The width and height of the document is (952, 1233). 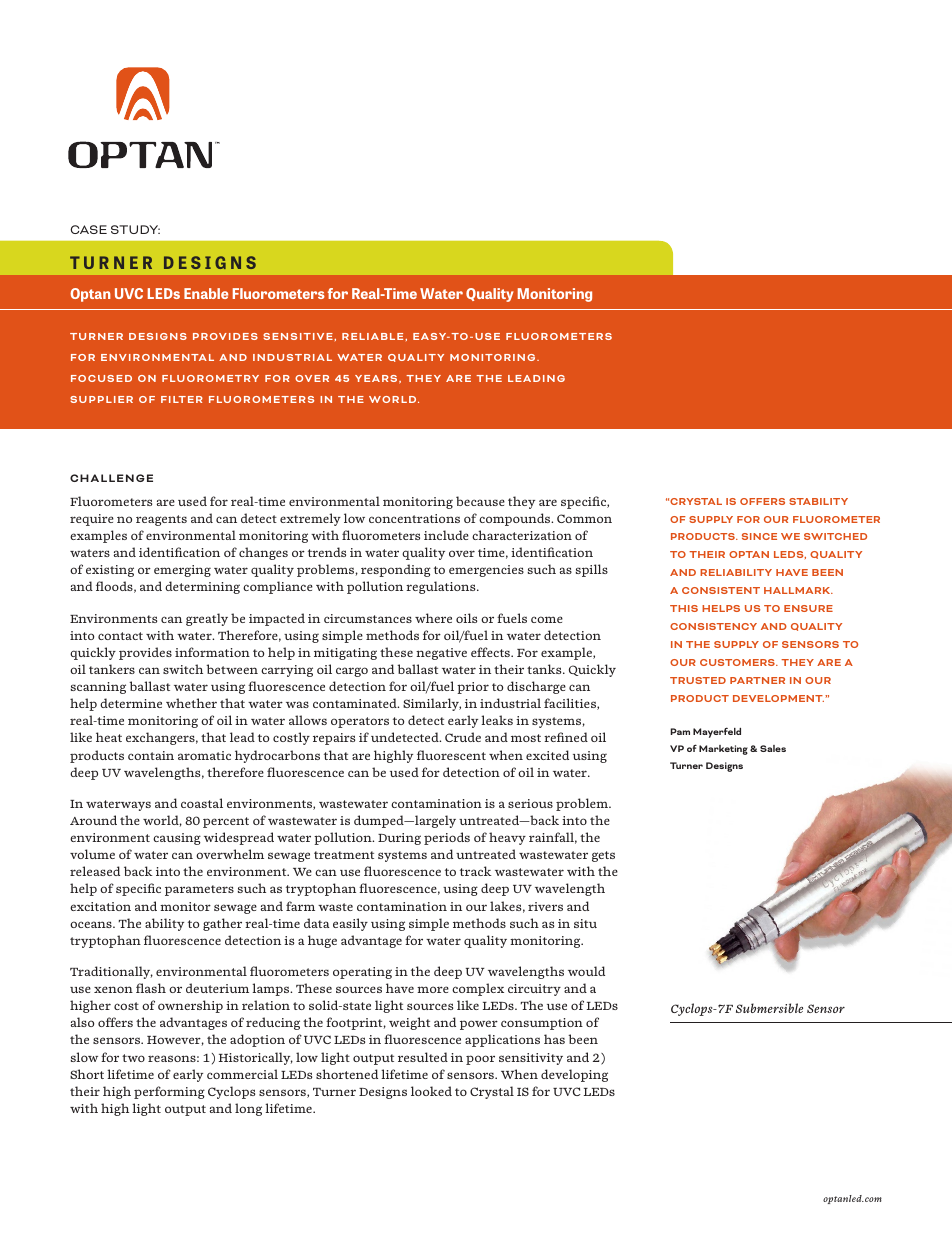 I want to click on reagents, so click(x=161, y=520).
